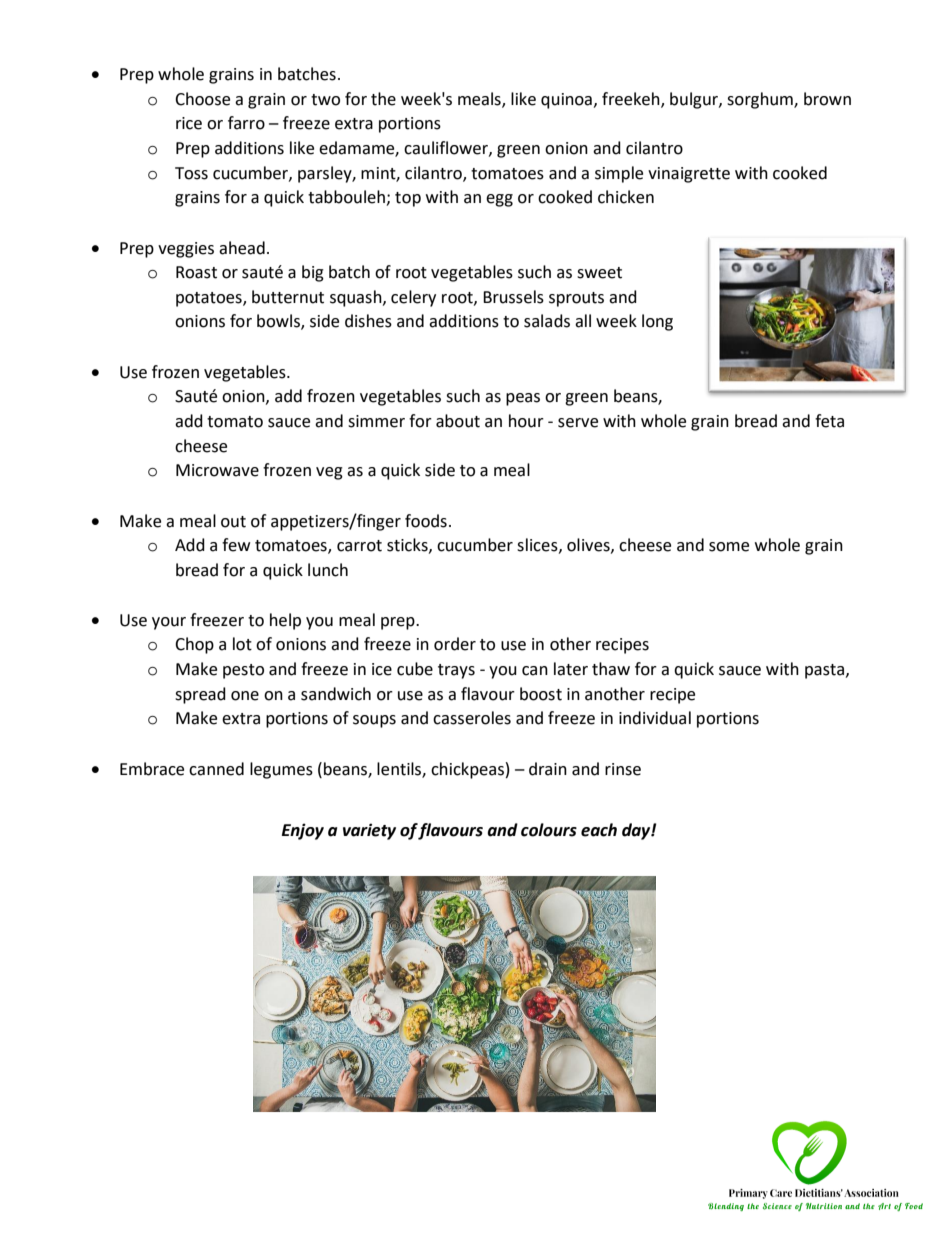 The width and height of the page is (952, 1233). What do you see at coordinates (216, 769) in the page?
I see `canned` at bounding box center [216, 769].
